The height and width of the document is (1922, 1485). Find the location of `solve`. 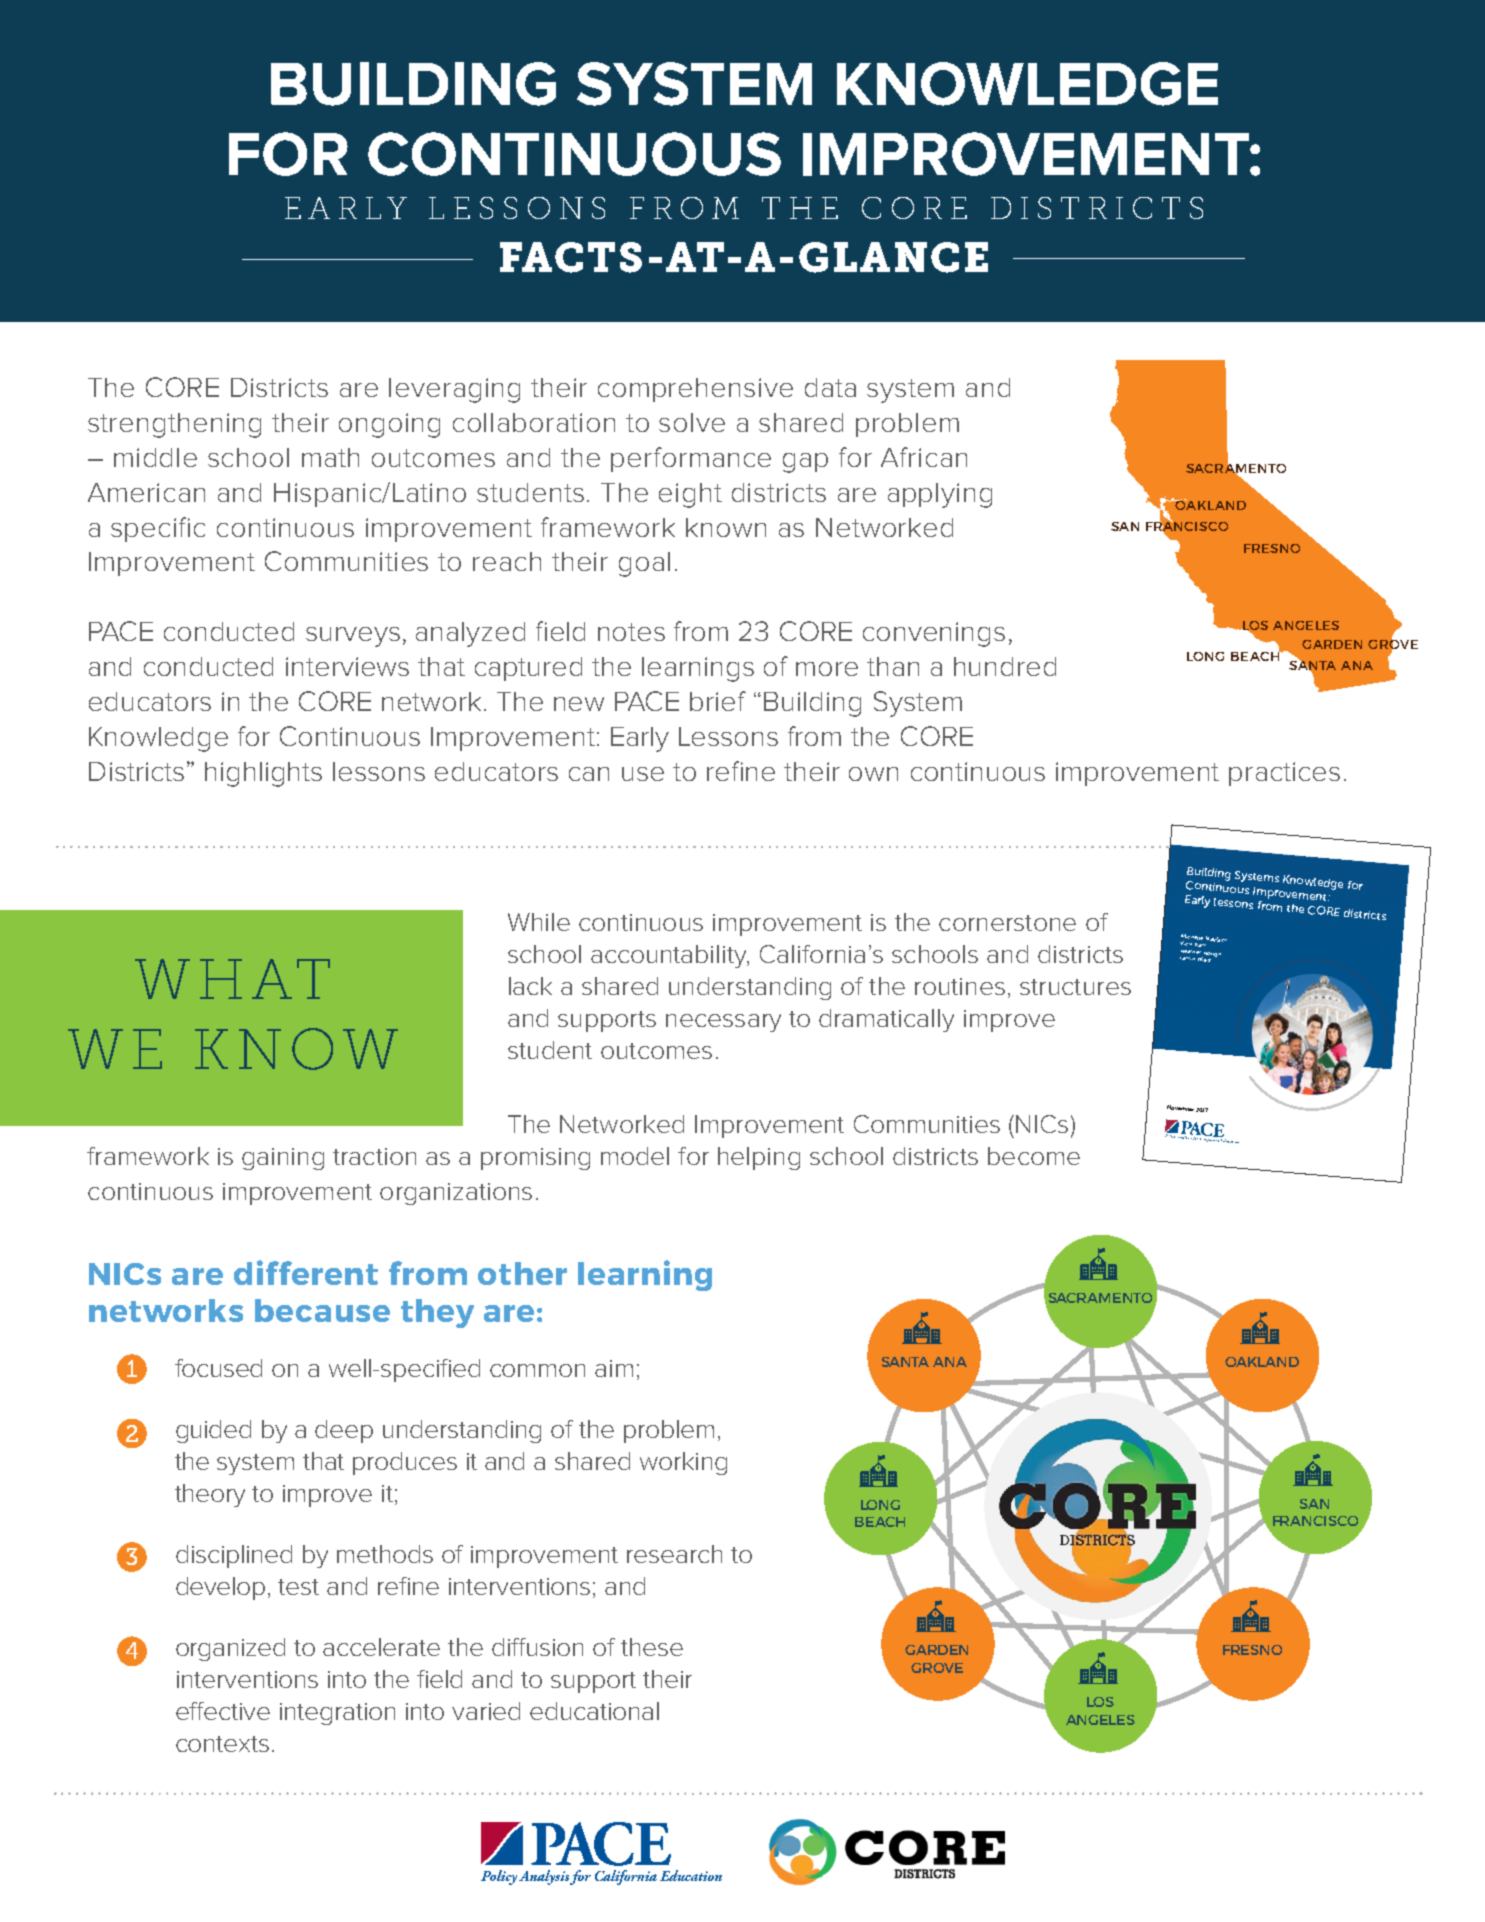

solve is located at coordinates (692, 422).
